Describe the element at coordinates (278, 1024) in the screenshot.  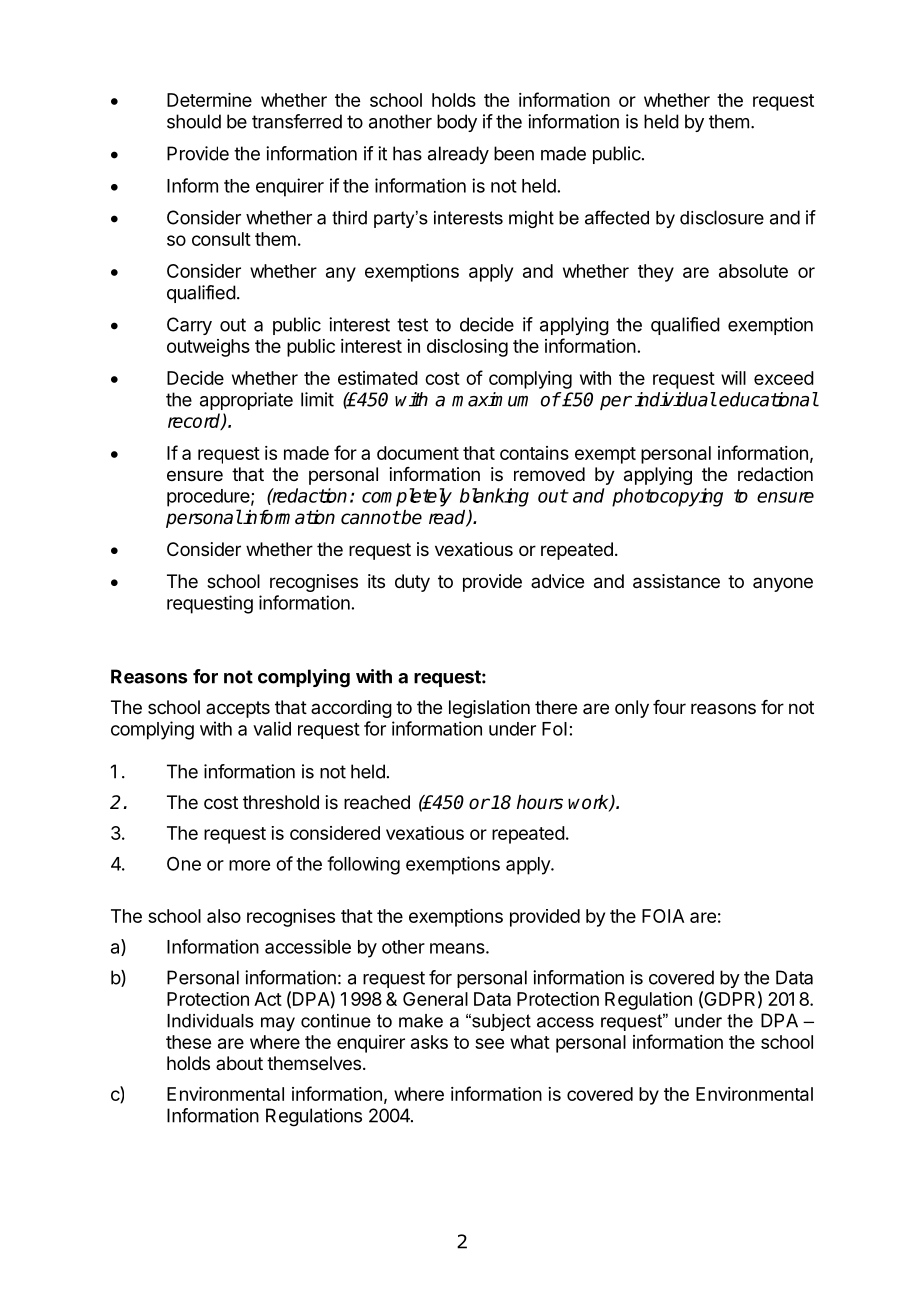
I see `may` at that location.
